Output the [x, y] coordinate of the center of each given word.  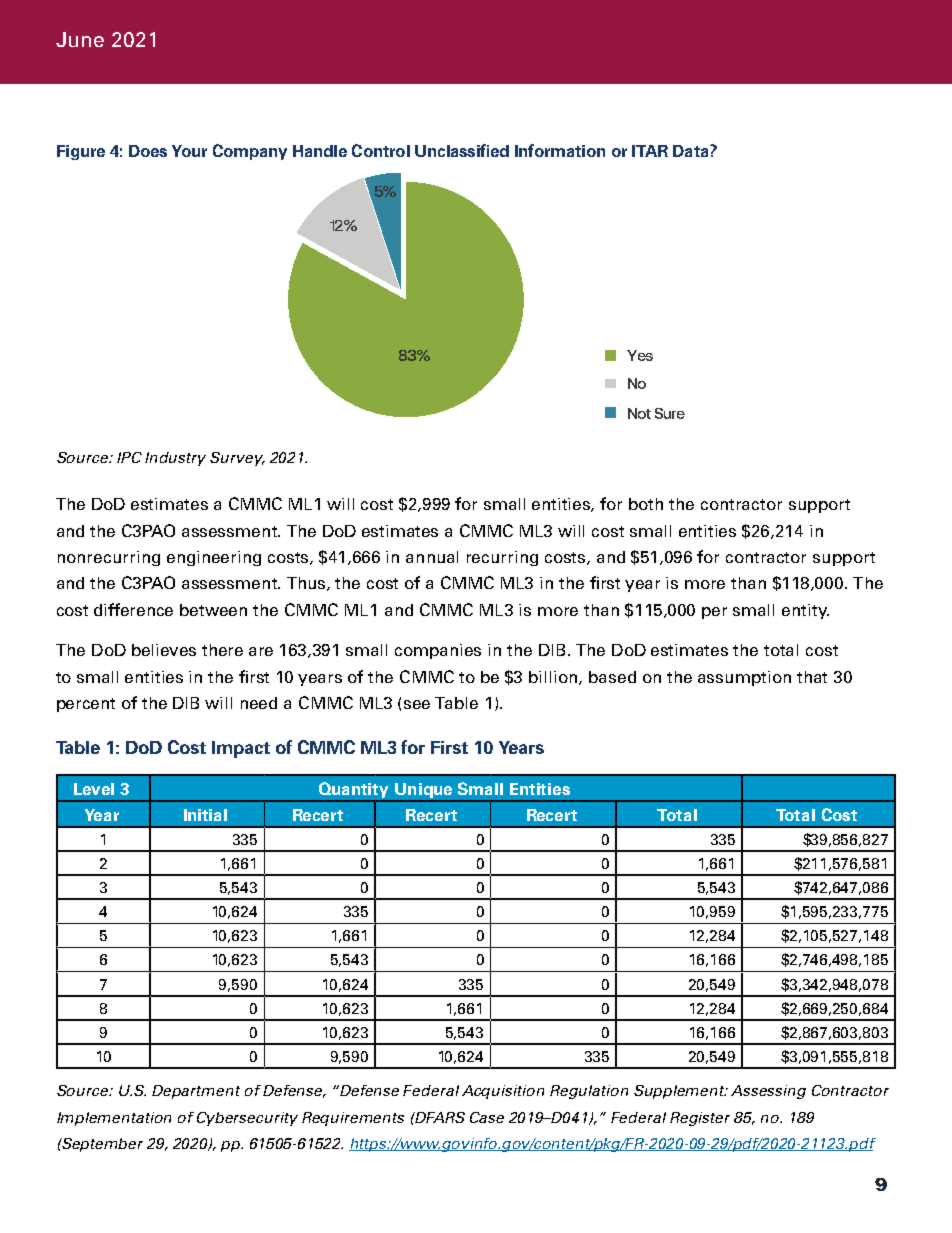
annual [432, 557]
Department [196, 1092]
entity [805, 611]
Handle [320, 151]
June [80, 39]
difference [133, 609]
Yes [640, 355]
